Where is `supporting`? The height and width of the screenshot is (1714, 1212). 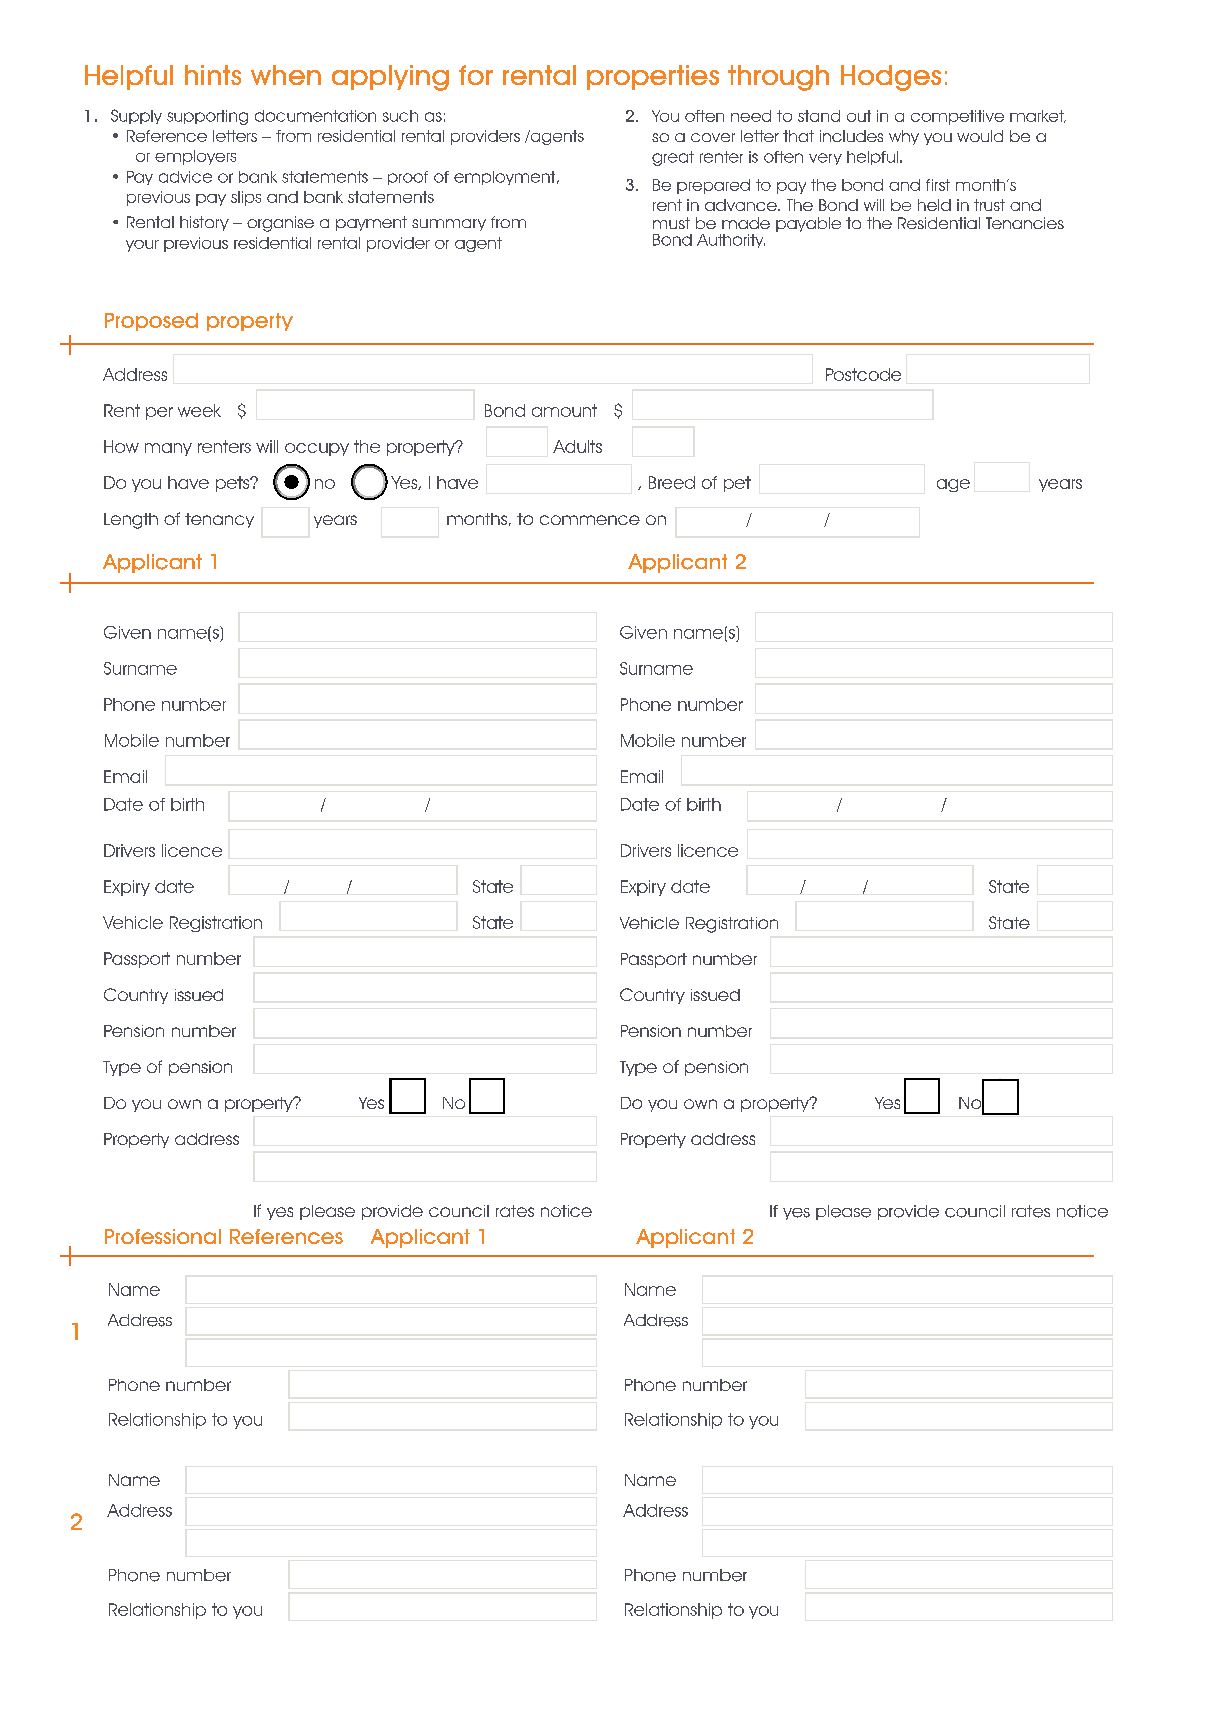 supporting is located at coordinates (207, 117).
